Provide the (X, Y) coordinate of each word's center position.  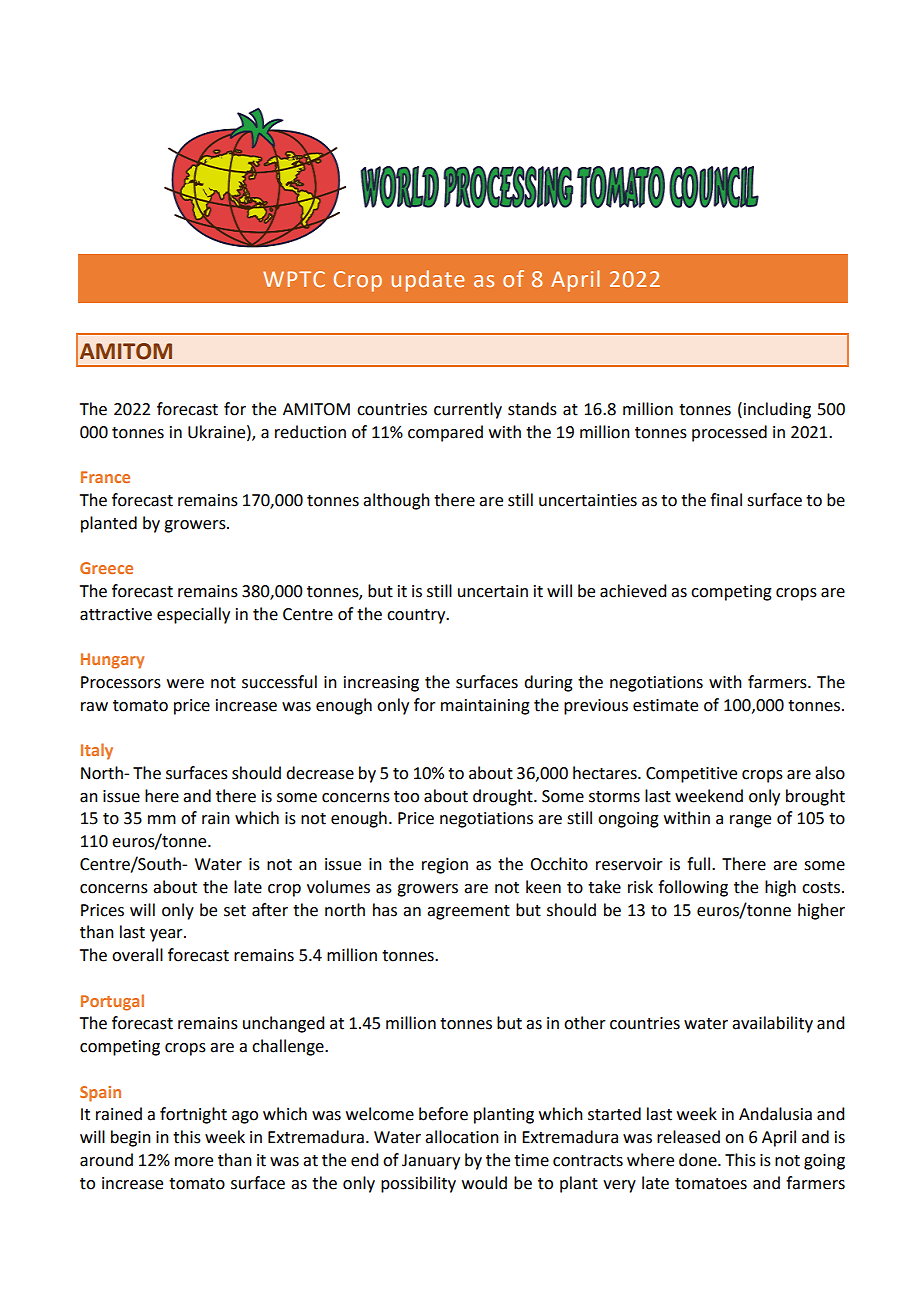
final (726, 500)
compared (445, 433)
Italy (97, 751)
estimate (665, 705)
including (777, 410)
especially (193, 615)
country (417, 616)
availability (772, 1024)
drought (504, 797)
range (750, 821)
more (194, 1162)
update (427, 281)
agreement (468, 912)
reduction (310, 432)
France (105, 477)
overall (137, 955)
